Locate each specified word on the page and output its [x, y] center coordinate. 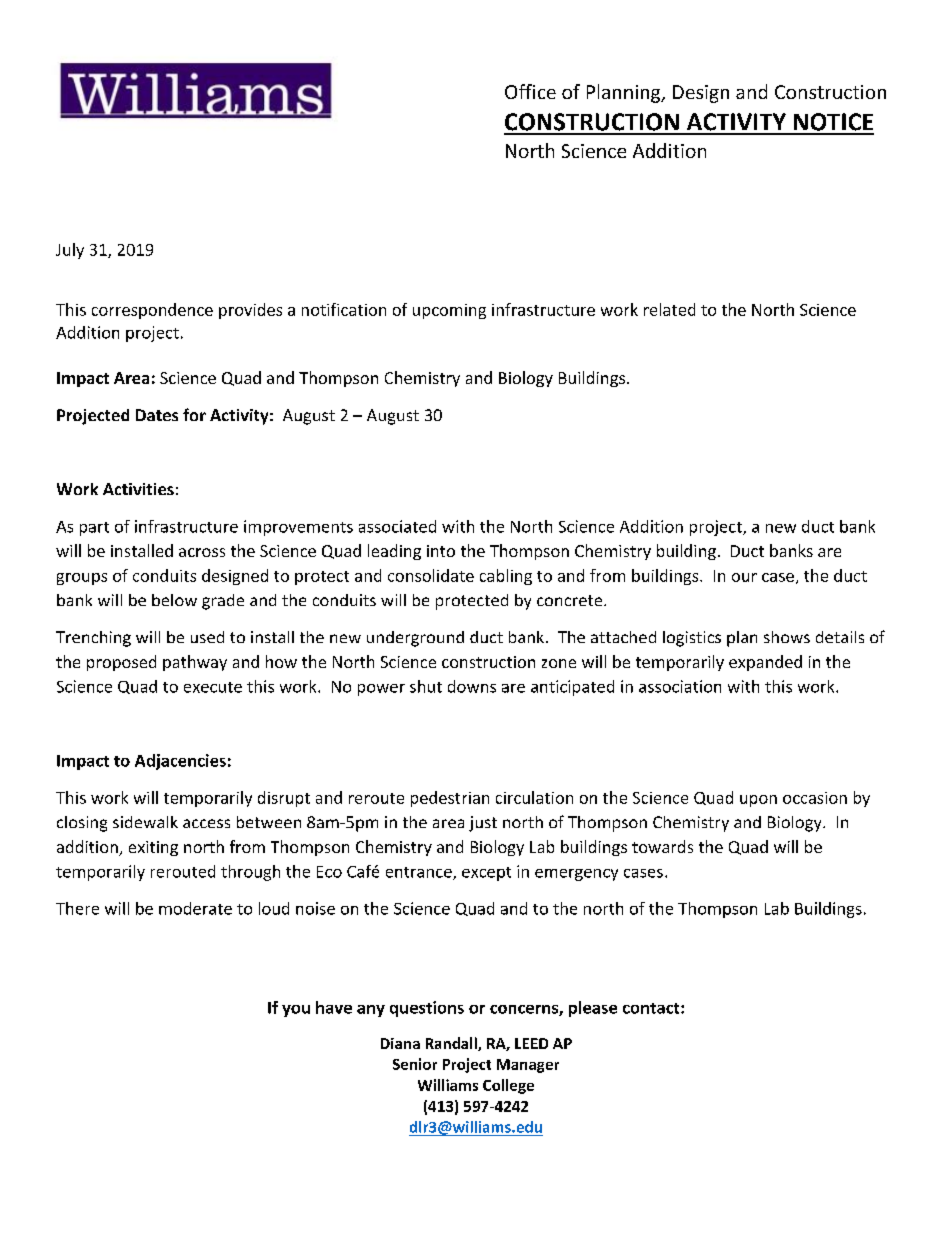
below [174, 600]
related [669, 309]
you [296, 1011]
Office [530, 91]
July [70, 251]
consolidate [431, 575]
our [744, 577]
